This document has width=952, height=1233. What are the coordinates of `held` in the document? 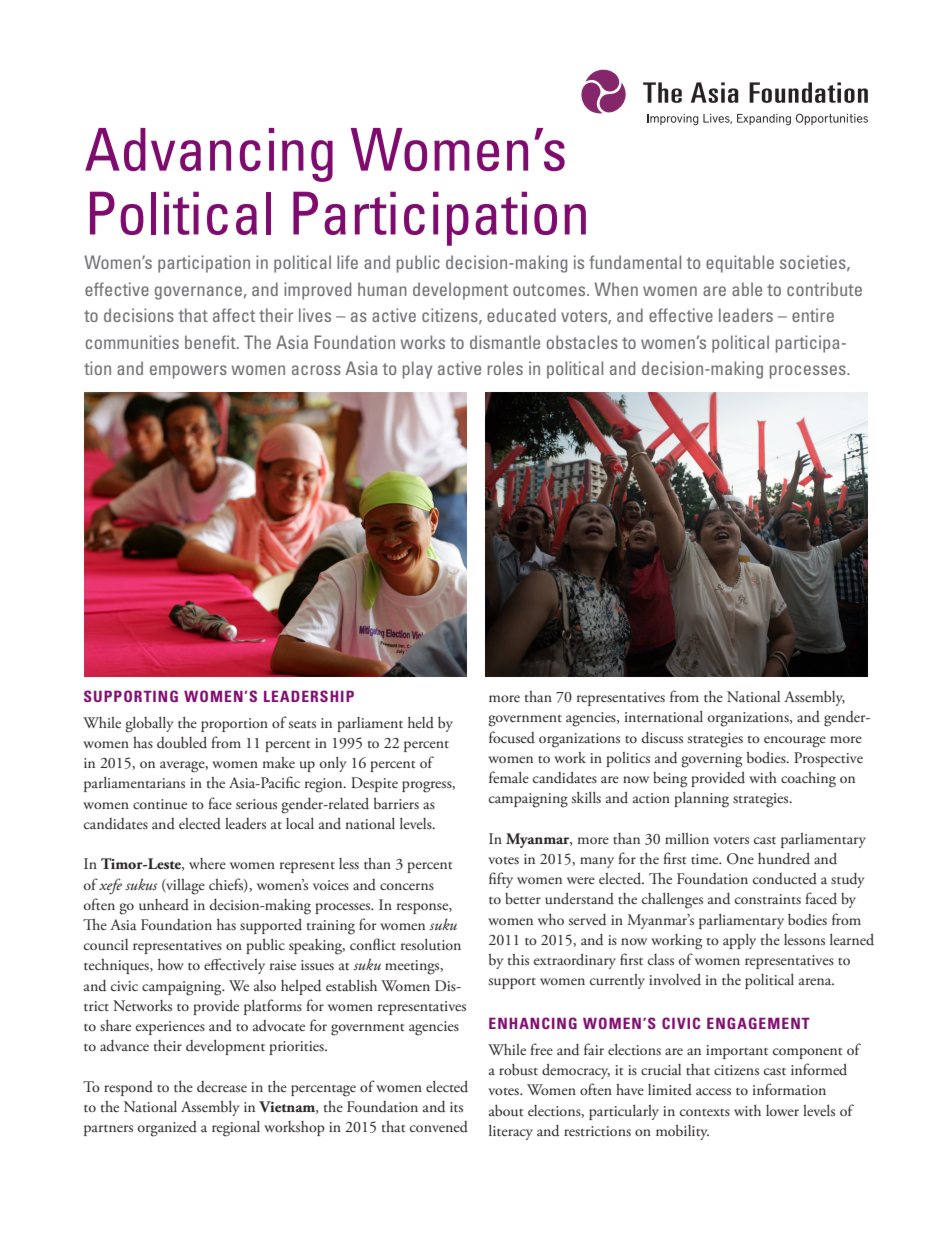 It's located at (421, 723).
